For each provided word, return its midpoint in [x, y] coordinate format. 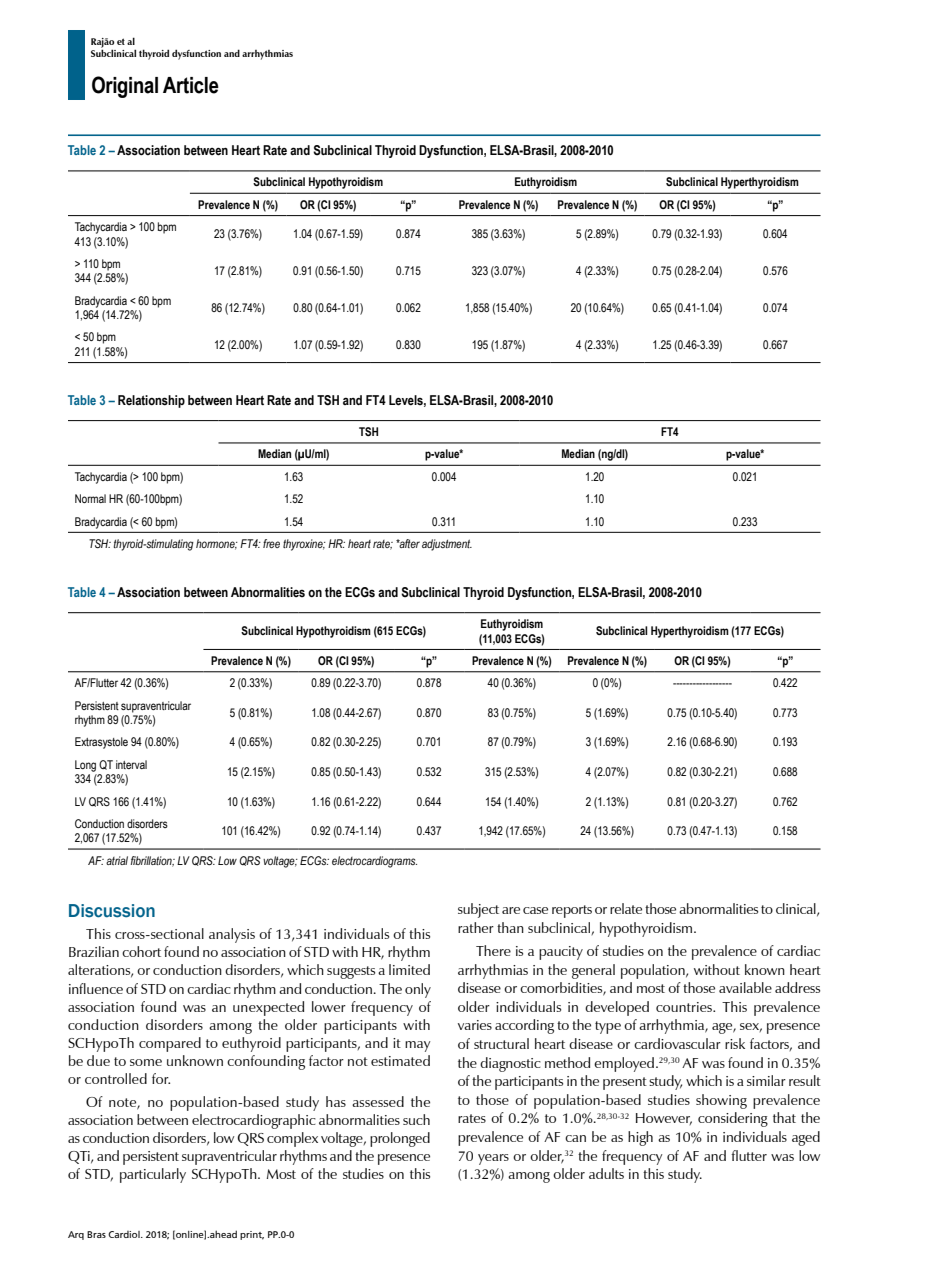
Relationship [151, 401]
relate [626, 908]
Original [125, 87]
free [271, 543]
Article [191, 85]
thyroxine [304, 545]
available [745, 987]
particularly [153, 1175]
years [493, 1159]
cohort [141, 951]
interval [131, 764]
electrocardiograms [374, 862]
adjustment [447, 545]
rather [476, 927]
